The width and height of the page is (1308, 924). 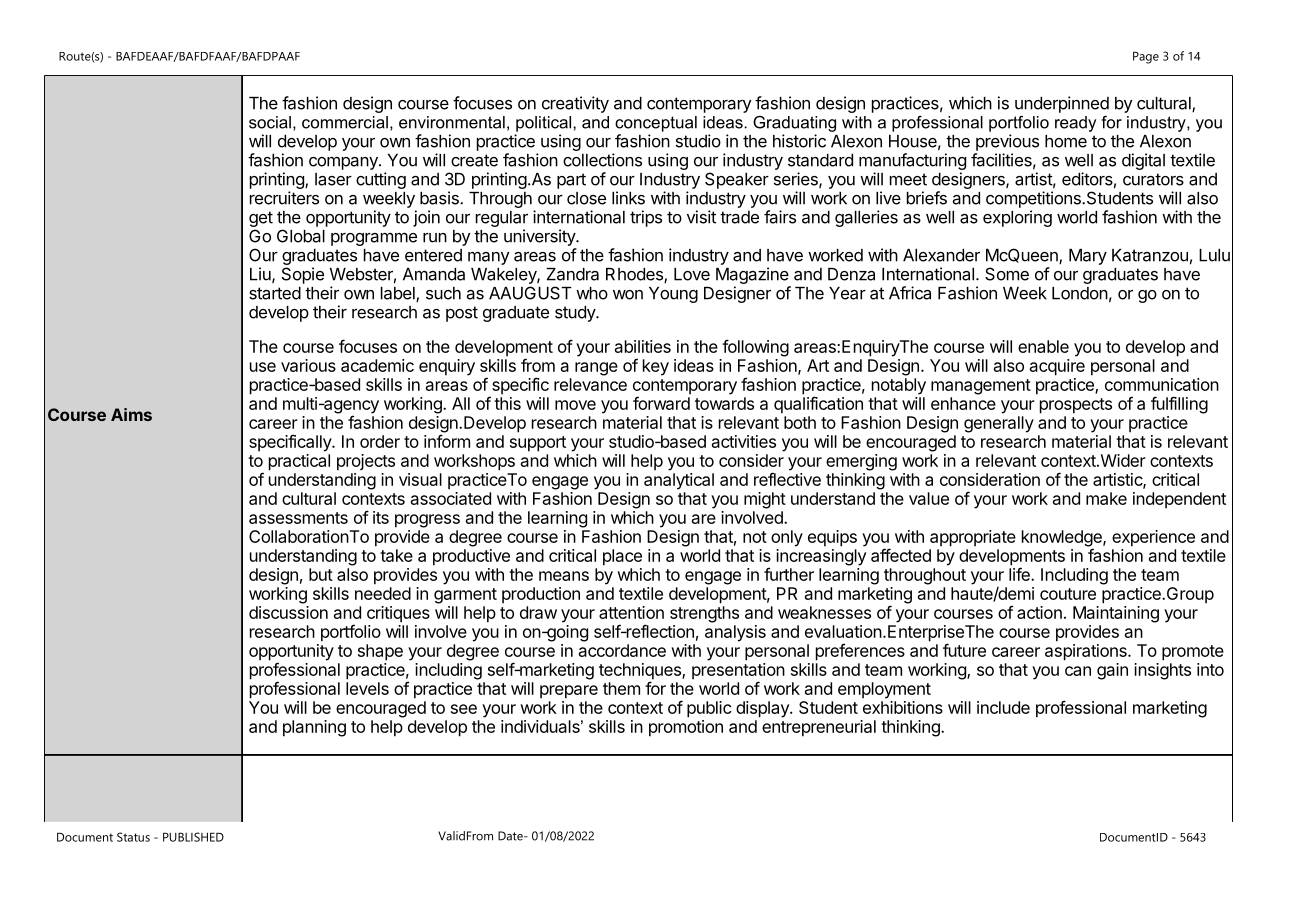 I want to click on creativity, so click(x=575, y=104).
